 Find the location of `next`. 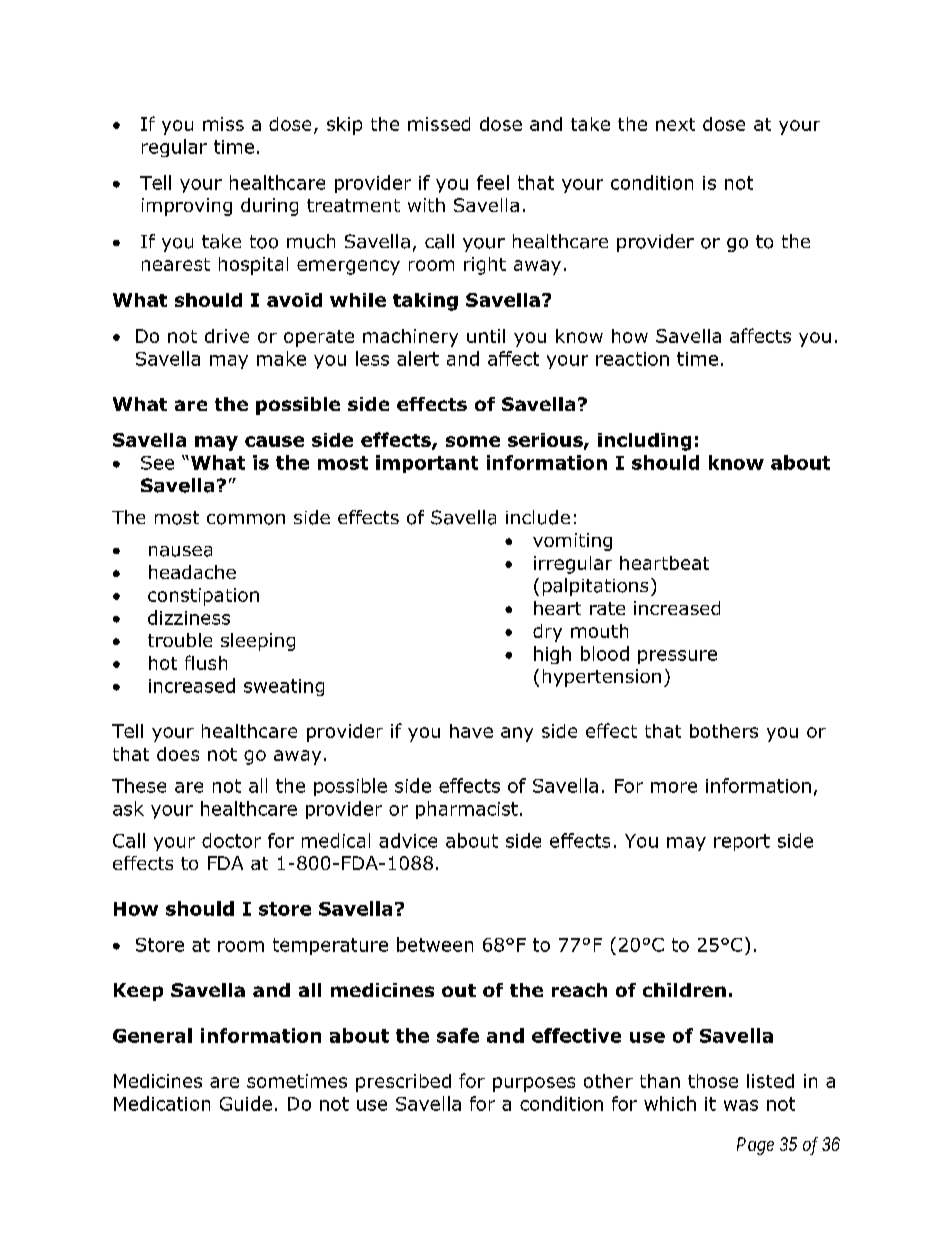

next is located at coordinates (675, 124).
